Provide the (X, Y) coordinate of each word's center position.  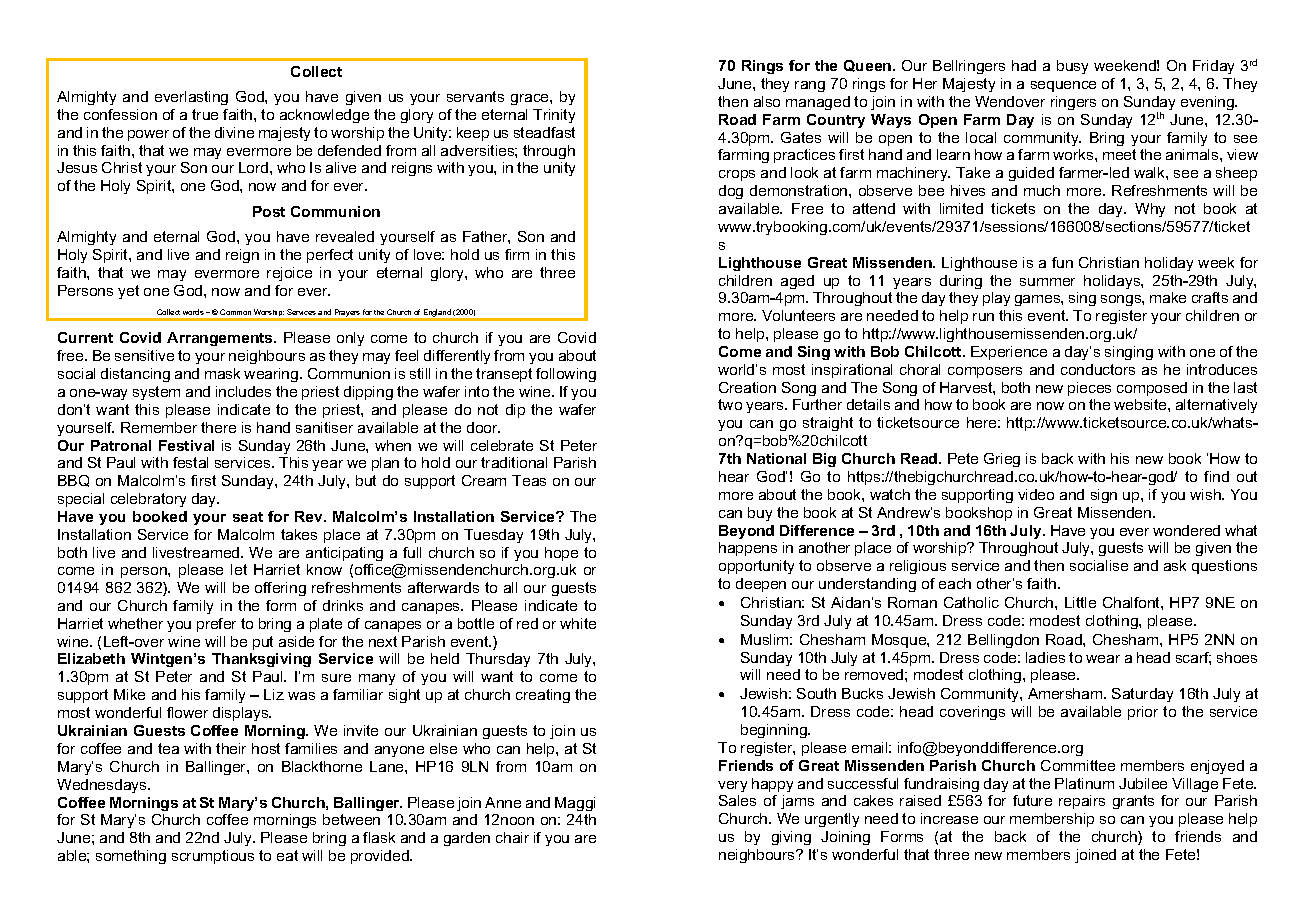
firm (517, 254)
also (767, 101)
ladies (1045, 657)
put (263, 643)
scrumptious (213, 857)
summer (1047, 282)
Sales (737, 800)
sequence (1063, 86)
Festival (186, 445)
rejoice (289, 274)
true (205, 114)
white (578, 623)
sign (1104, 496)
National (776, 458)
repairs (1082, 802)
